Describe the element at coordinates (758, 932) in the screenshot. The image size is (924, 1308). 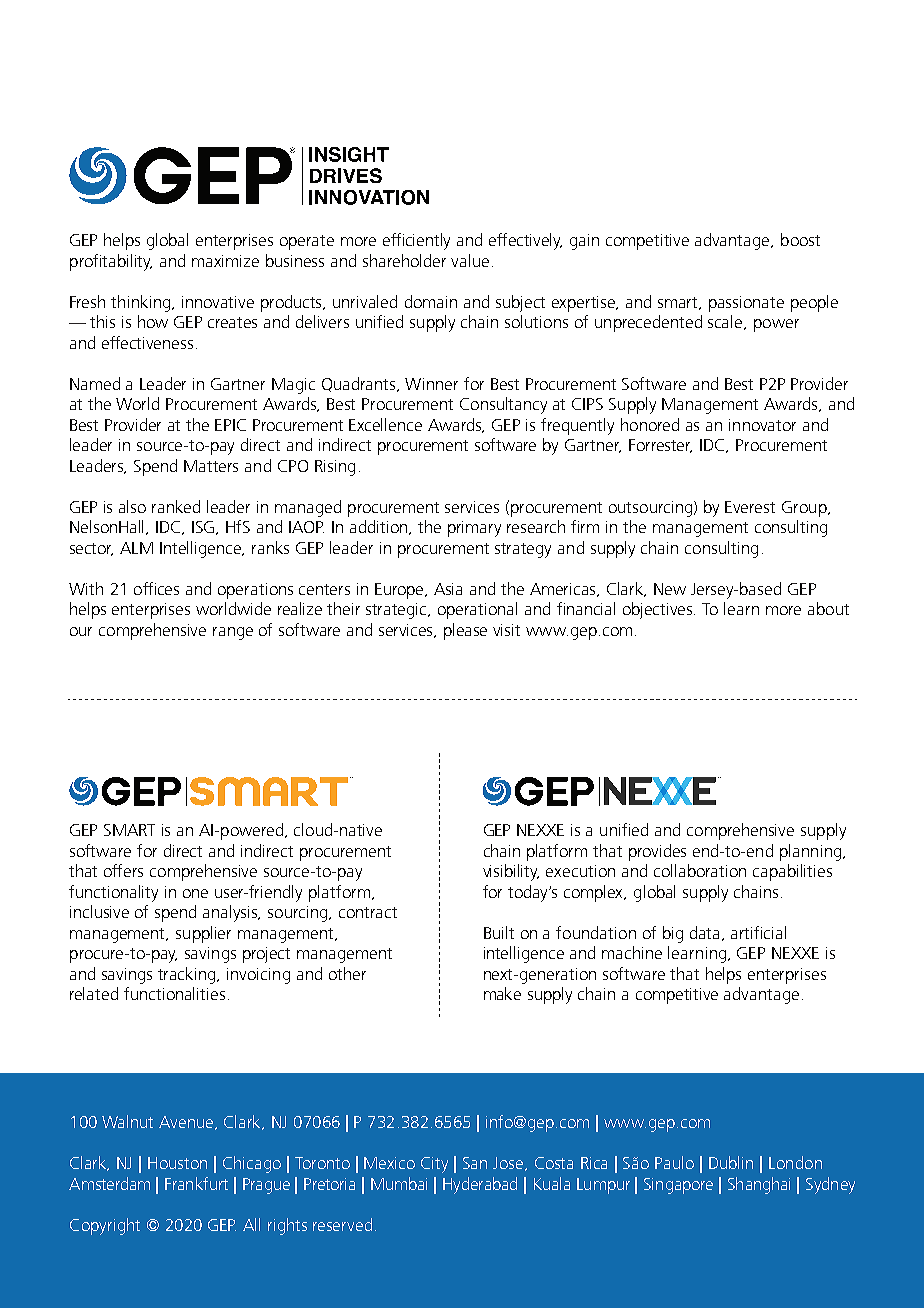
I see `artificial` at that location.
